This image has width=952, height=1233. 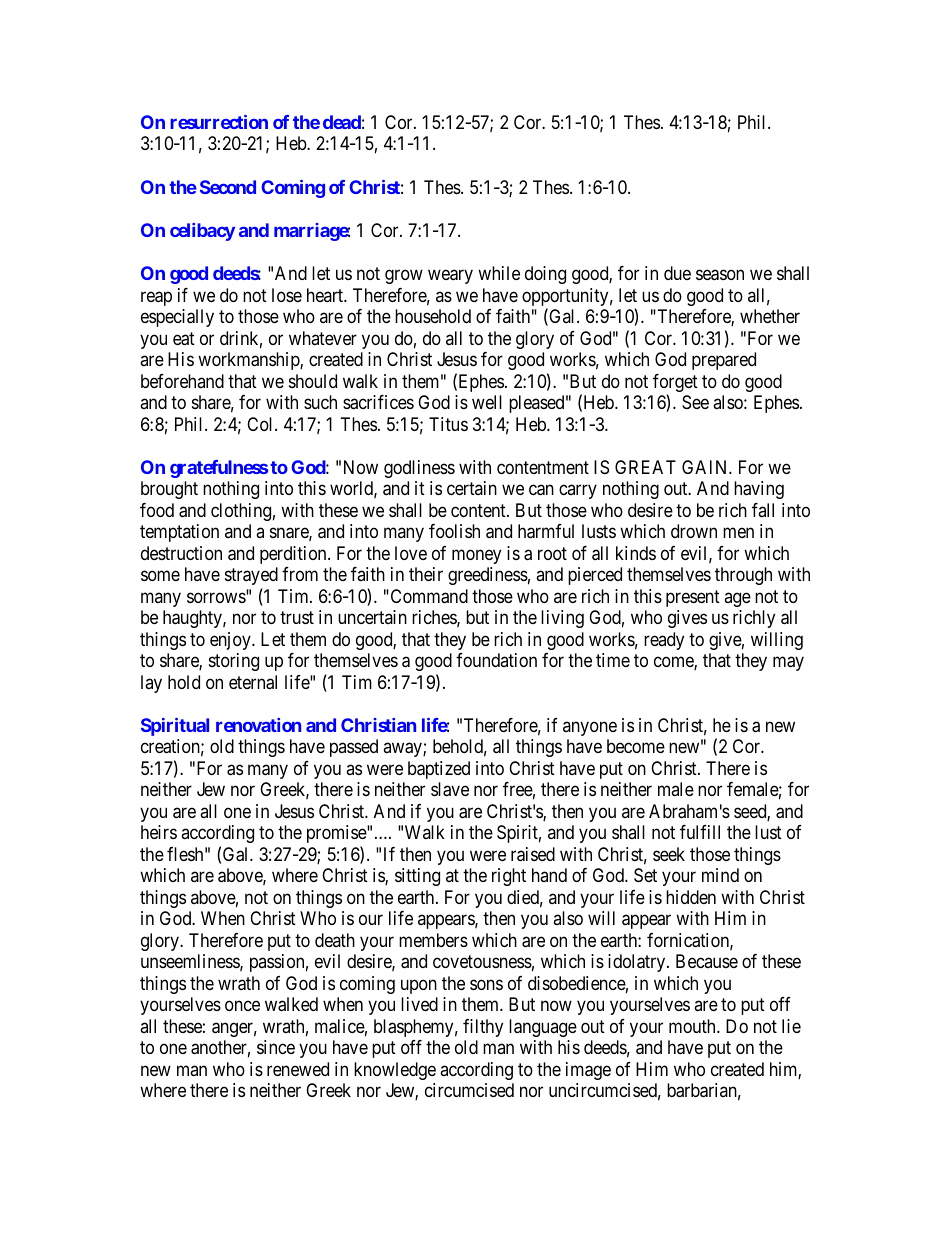 I want to click on while, so click(x=499, y=273).
